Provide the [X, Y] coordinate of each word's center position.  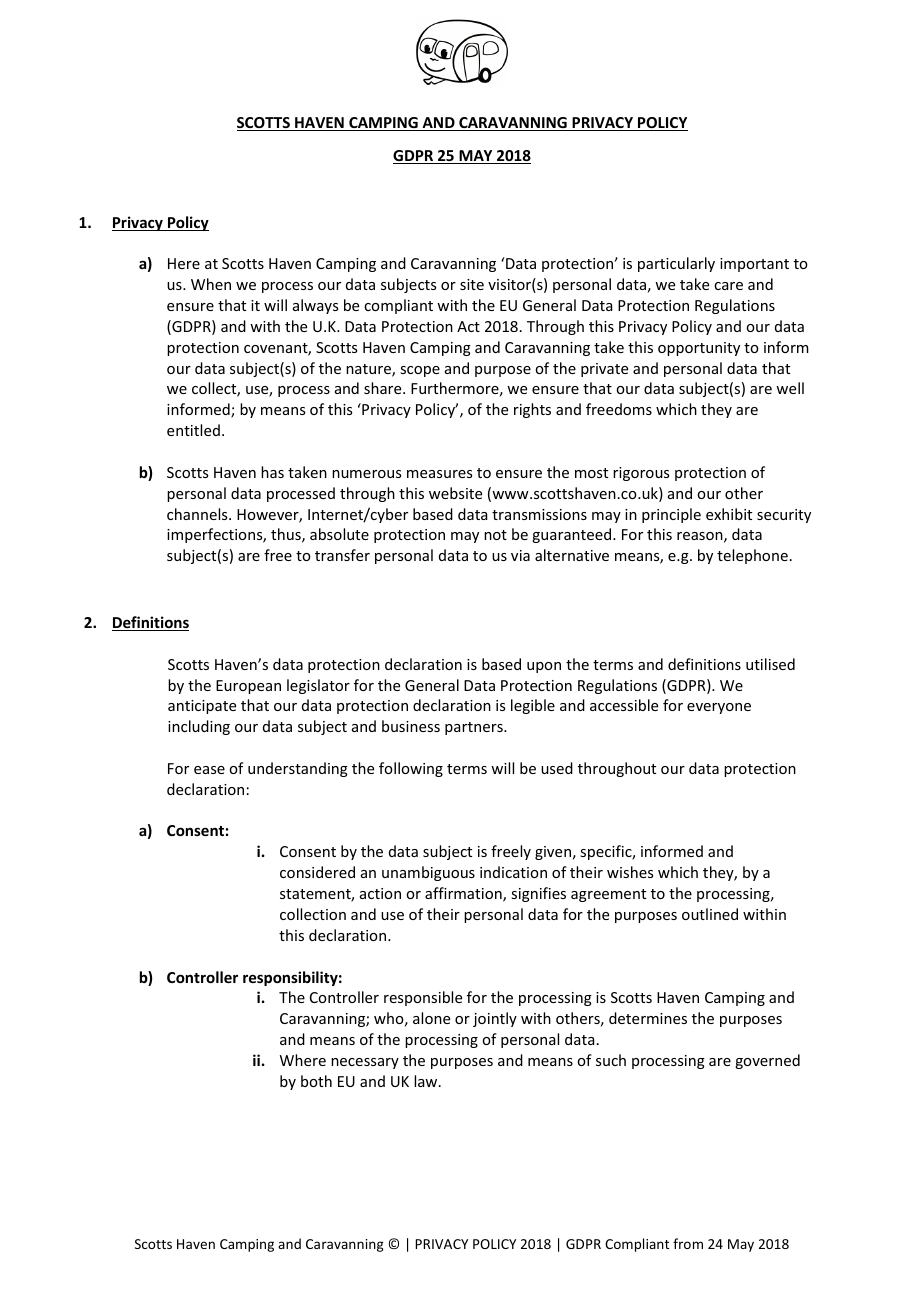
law [427, 1081]
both [316, 1081]
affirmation [464, 894]
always [315, 306]
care [728, 286]
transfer [342, 555]
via [520, 555]
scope [420, 371]
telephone [752, 556]
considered [317, 872]
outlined [710, 914]
